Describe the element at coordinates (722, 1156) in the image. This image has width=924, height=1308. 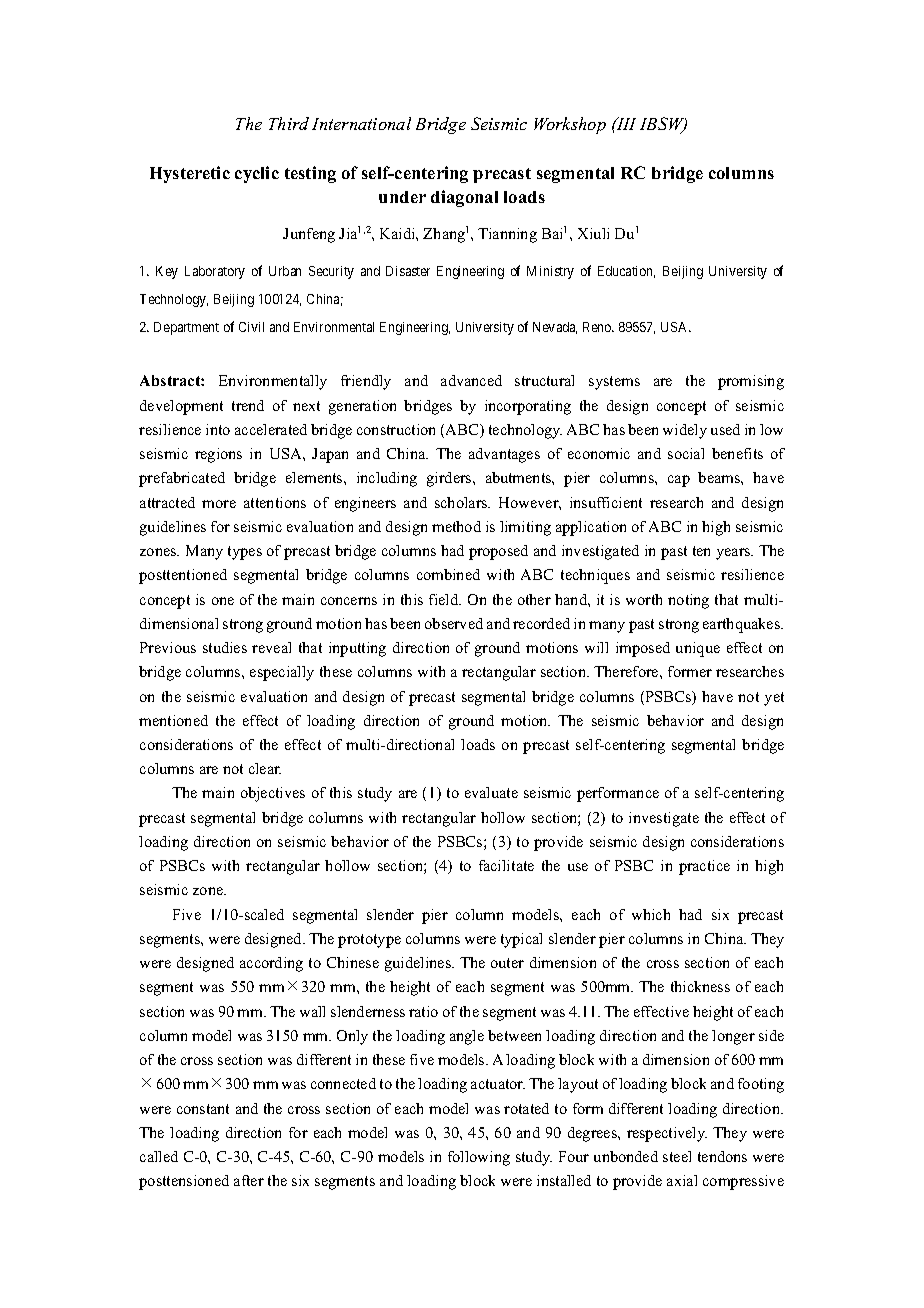
I see `tendons` at that location.
